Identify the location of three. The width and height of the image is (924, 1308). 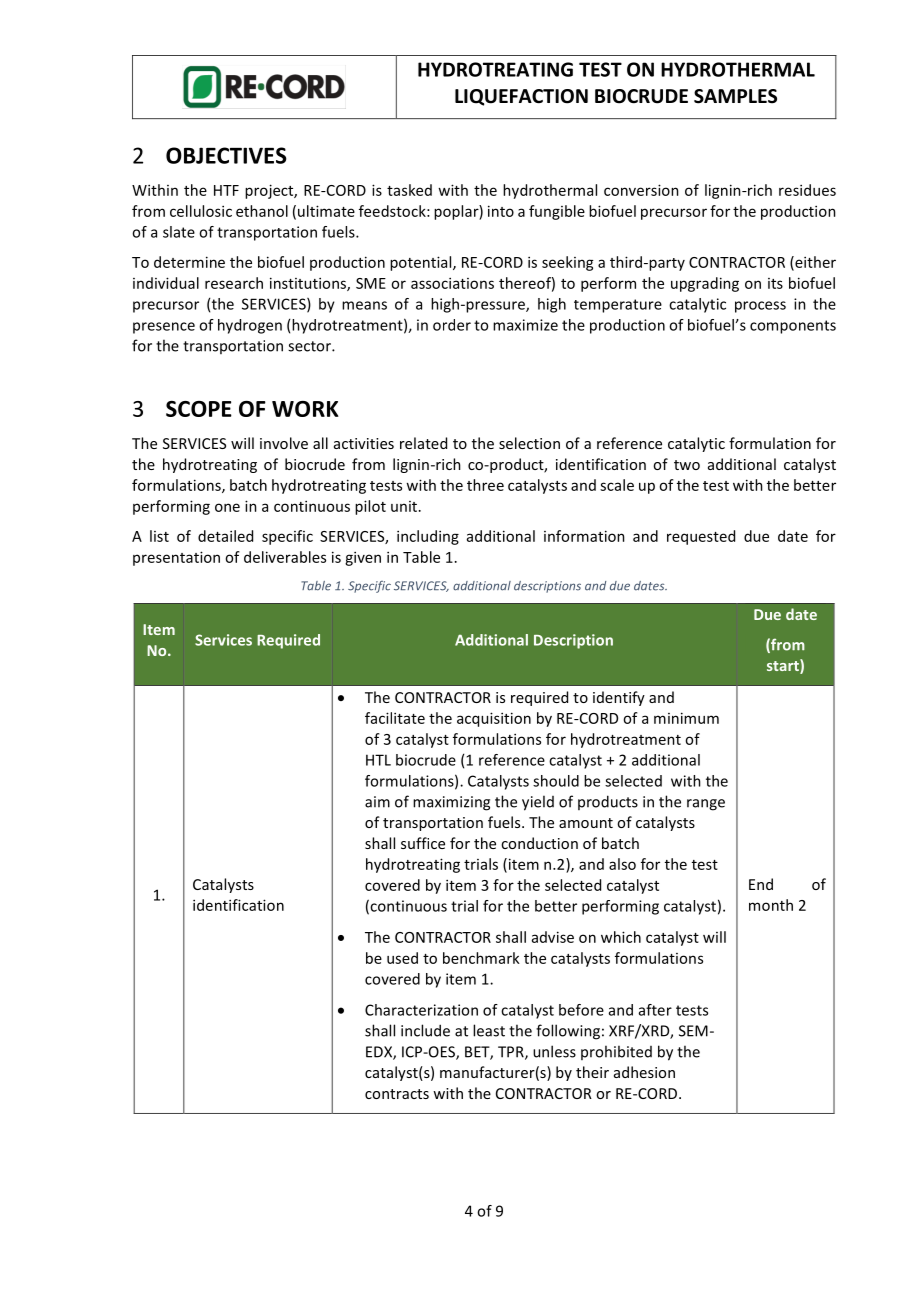
(485, 485).
